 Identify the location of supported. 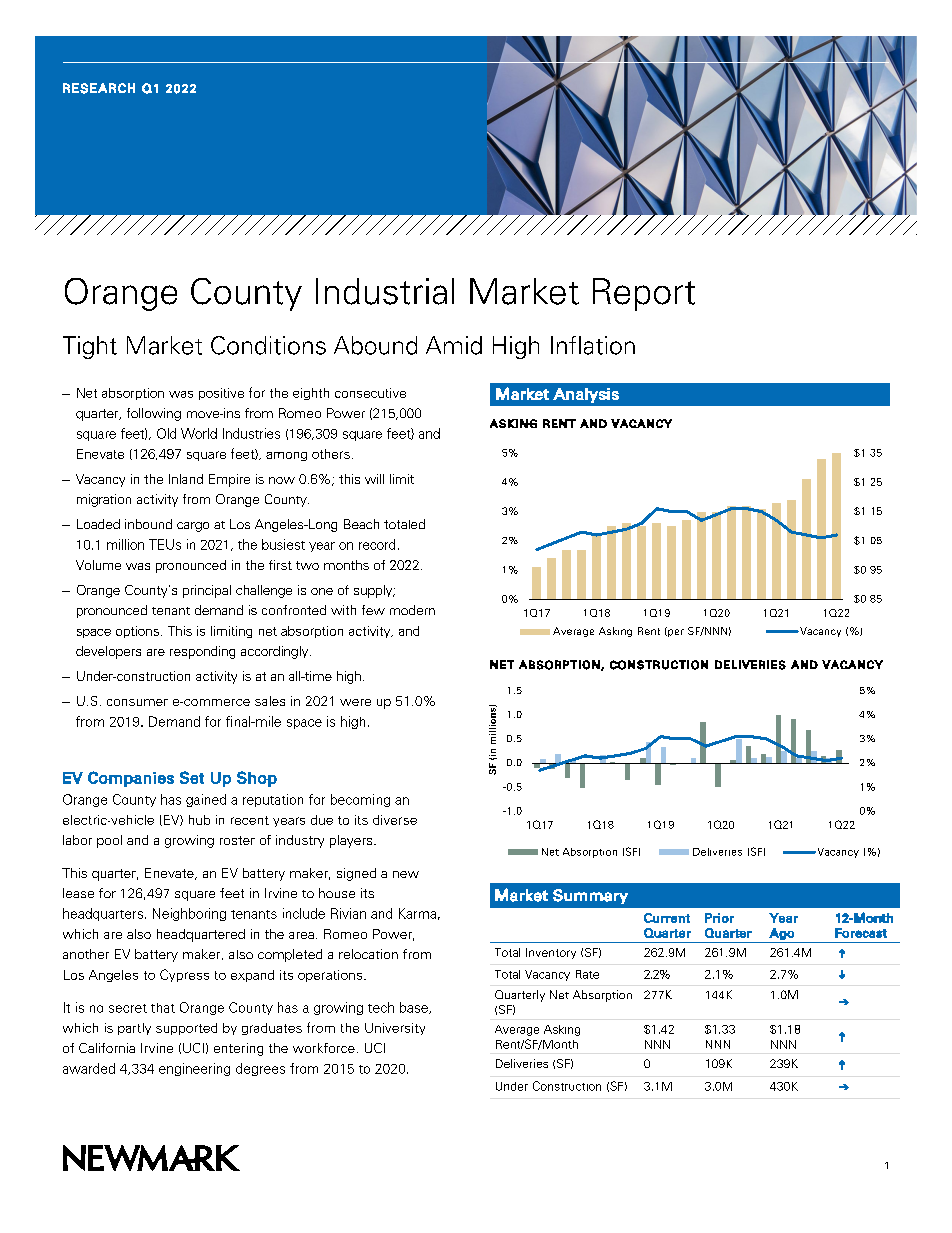
(186, 1029).
